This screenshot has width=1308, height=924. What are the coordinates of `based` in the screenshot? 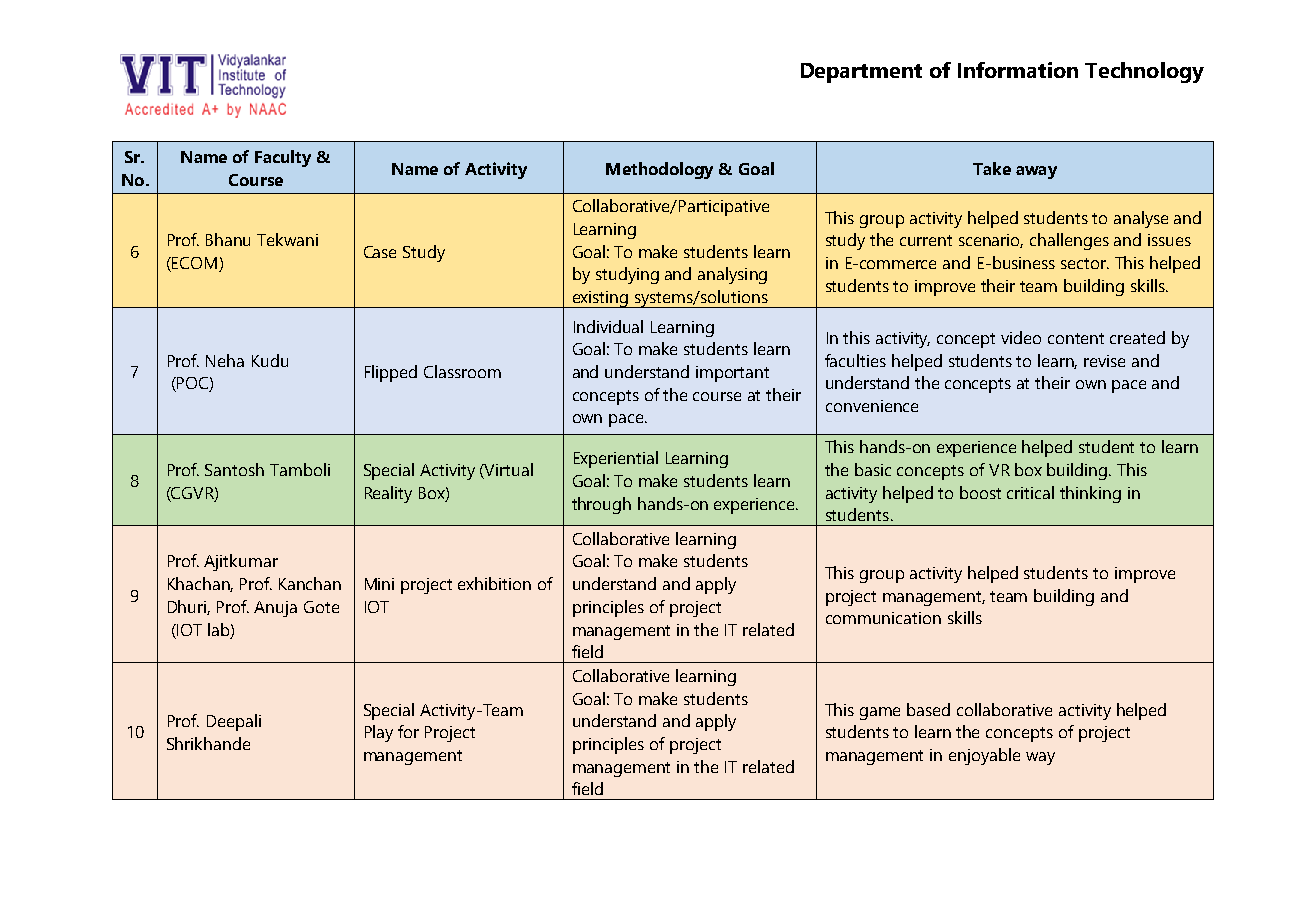 It's located at (928, 709).
